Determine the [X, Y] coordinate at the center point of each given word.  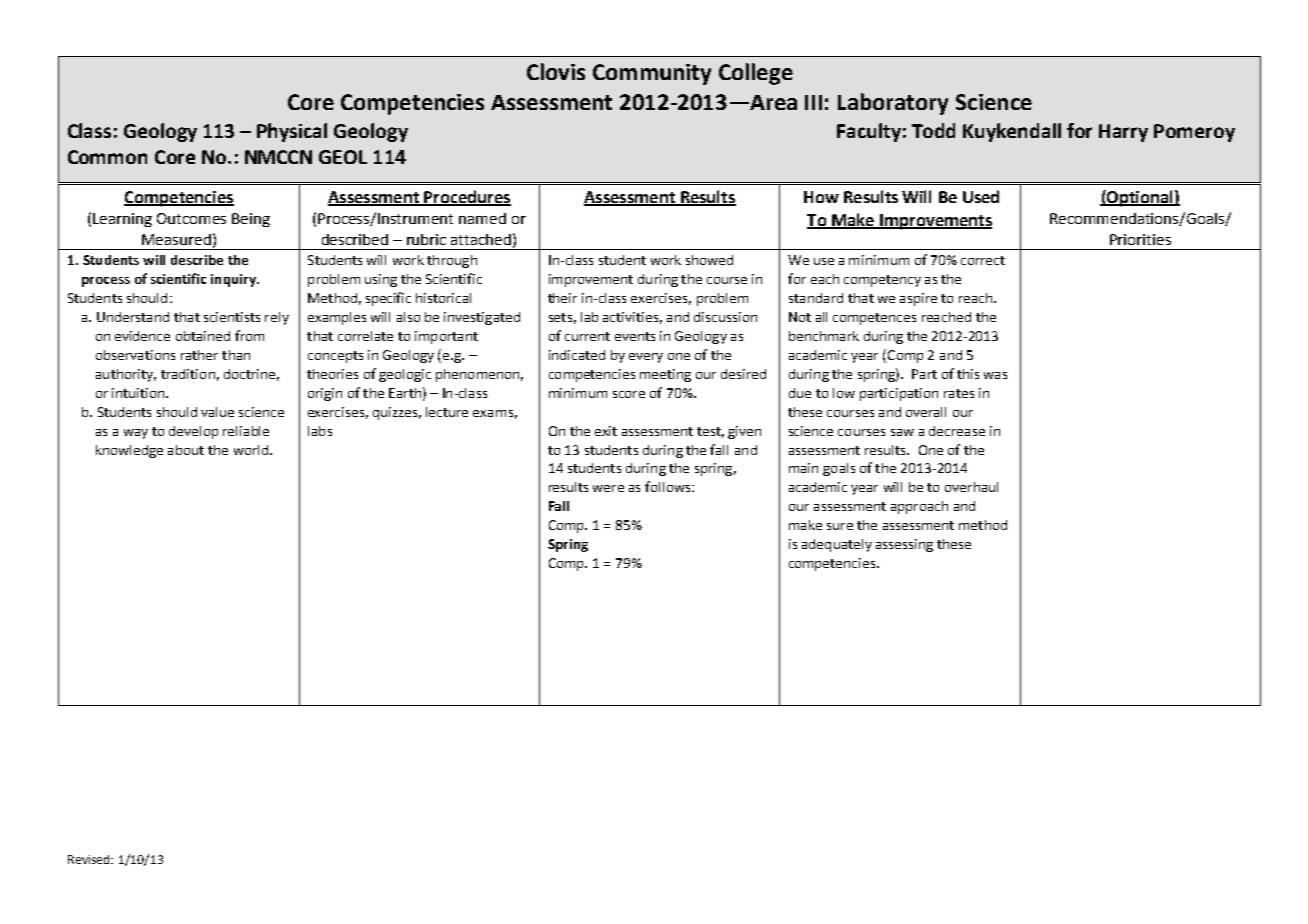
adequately [837, 545]
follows [669, 486]
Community [652, 74]
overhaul [971, 487]
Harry [1123, 133]
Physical [292, 132]
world [251, 450]
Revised [90, 859]
